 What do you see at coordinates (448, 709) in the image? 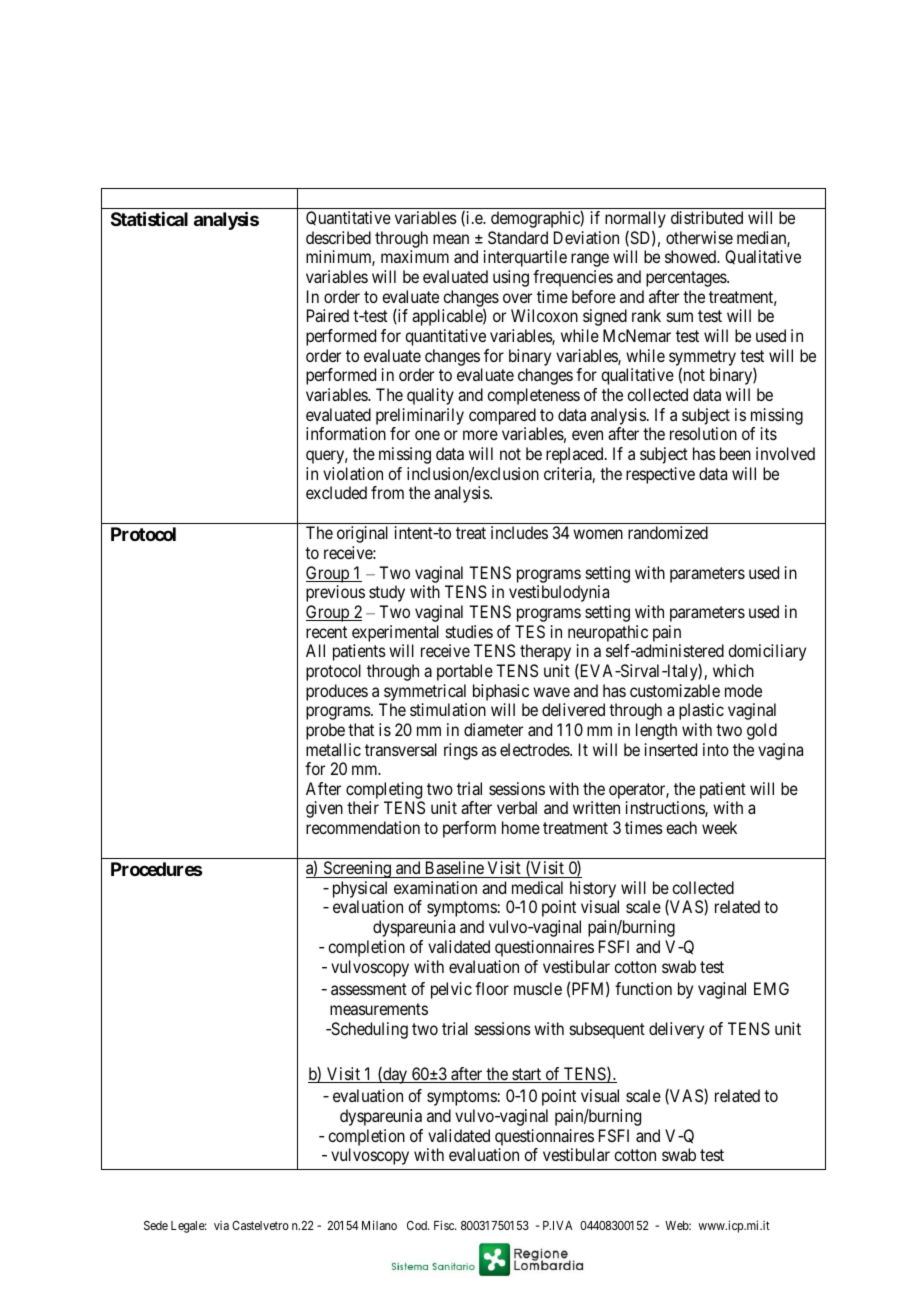
I see `stimulation` at bounding box center [448, 709].
